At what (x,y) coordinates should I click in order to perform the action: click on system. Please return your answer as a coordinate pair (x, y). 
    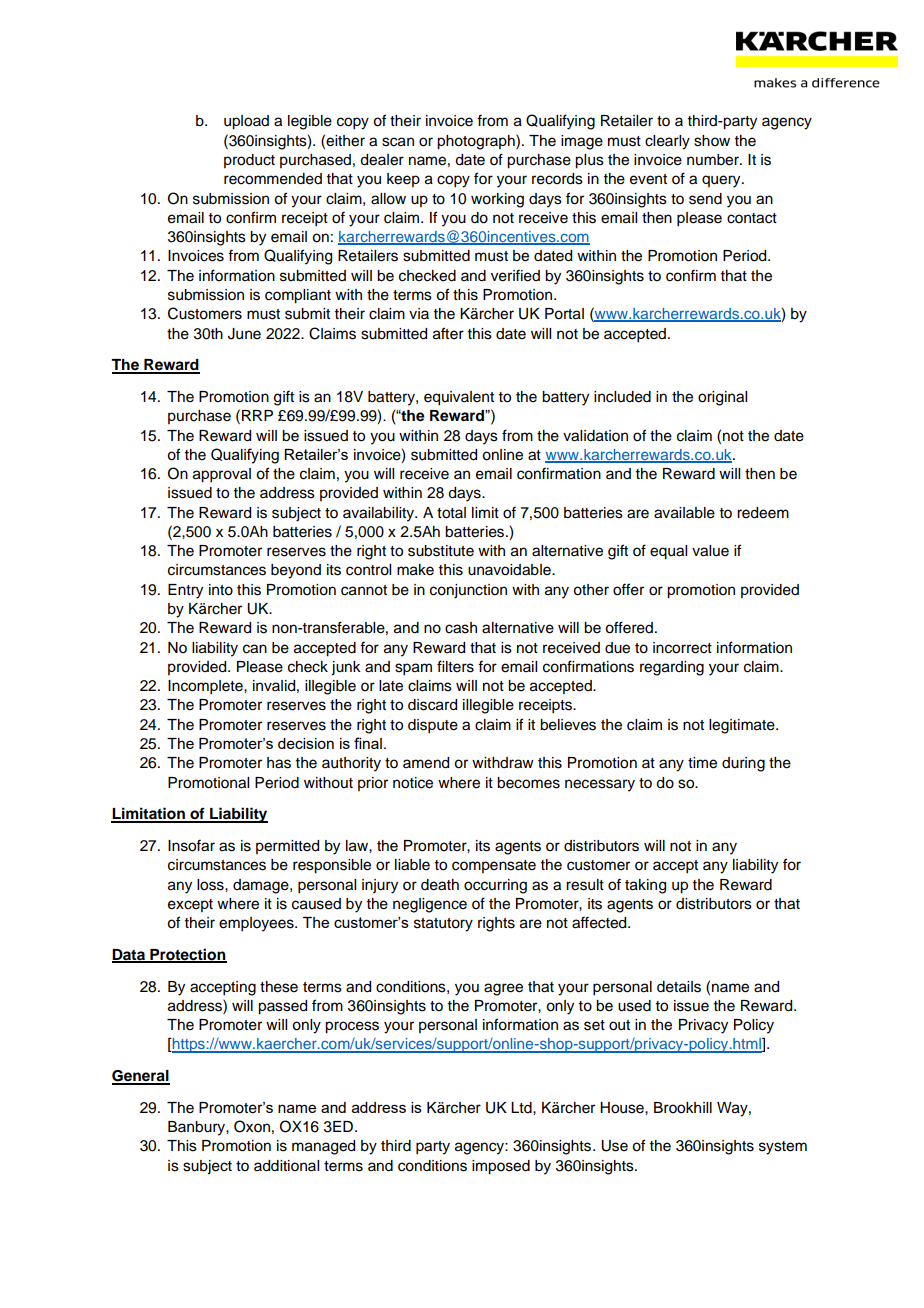
    Looking at the image, I should click on (783, 1148).
